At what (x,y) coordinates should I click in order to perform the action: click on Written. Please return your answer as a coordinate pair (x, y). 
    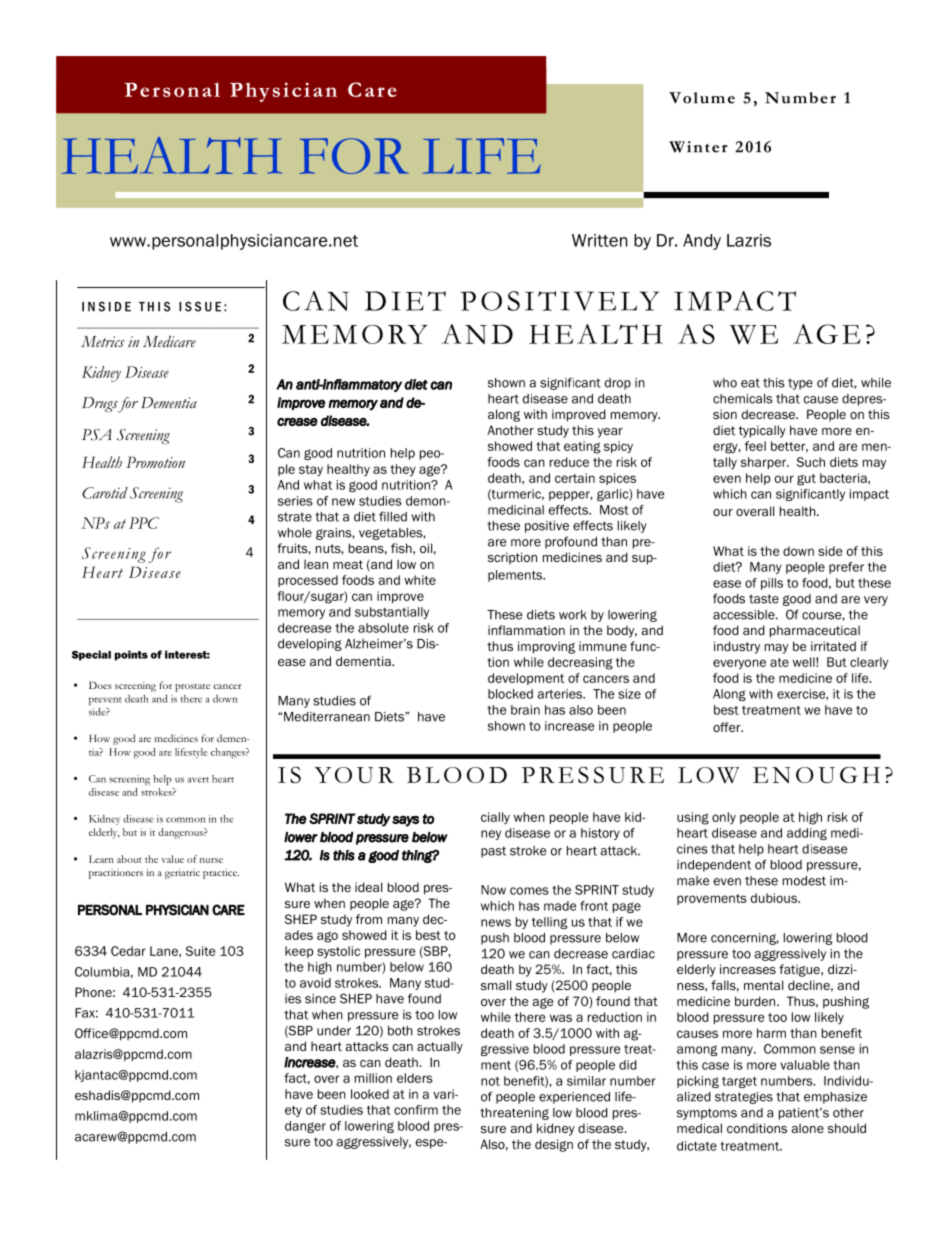
    Looking at the image, I should click on (599, 240).
